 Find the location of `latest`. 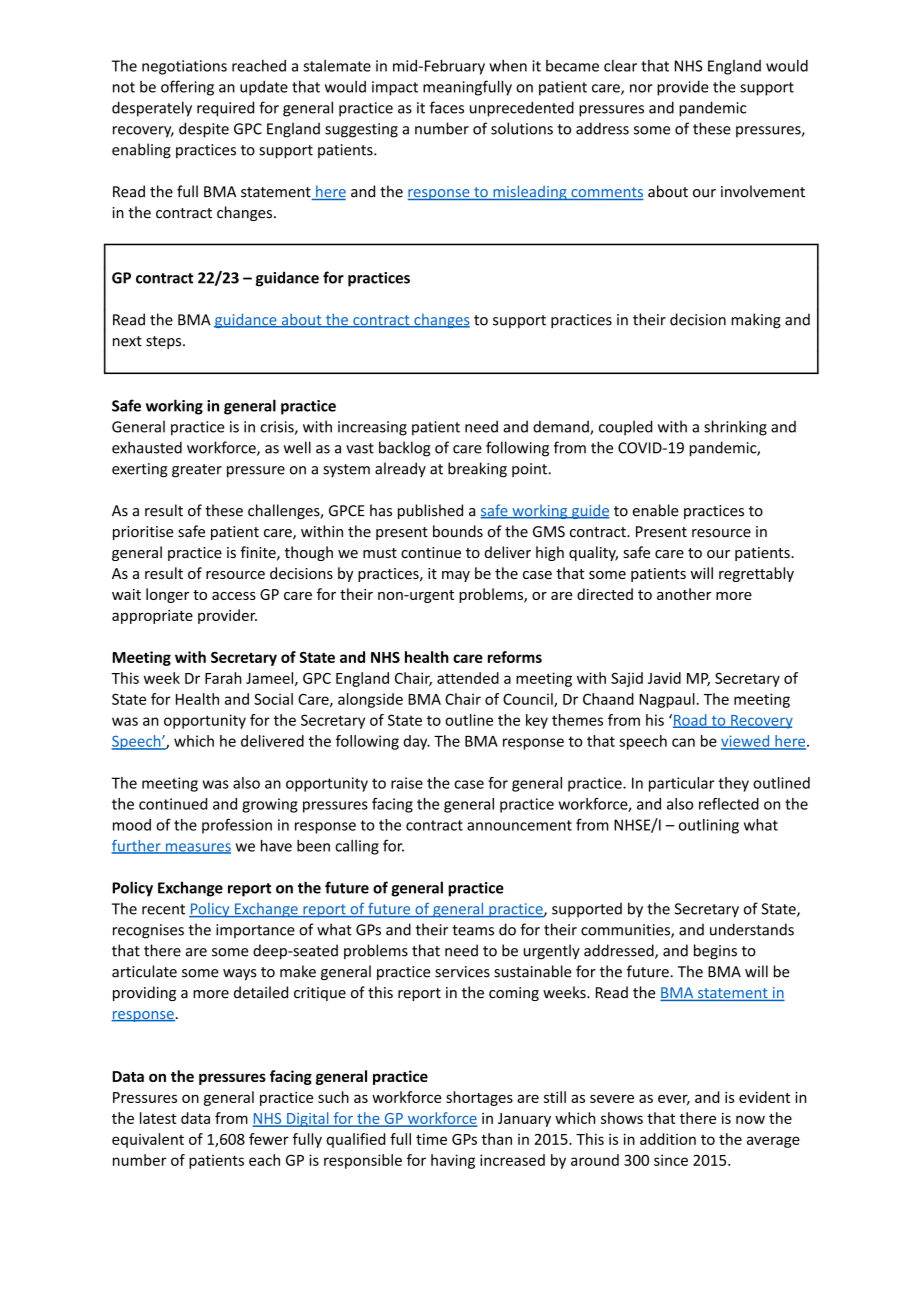

latest is located at coordinates (158, 1118).
